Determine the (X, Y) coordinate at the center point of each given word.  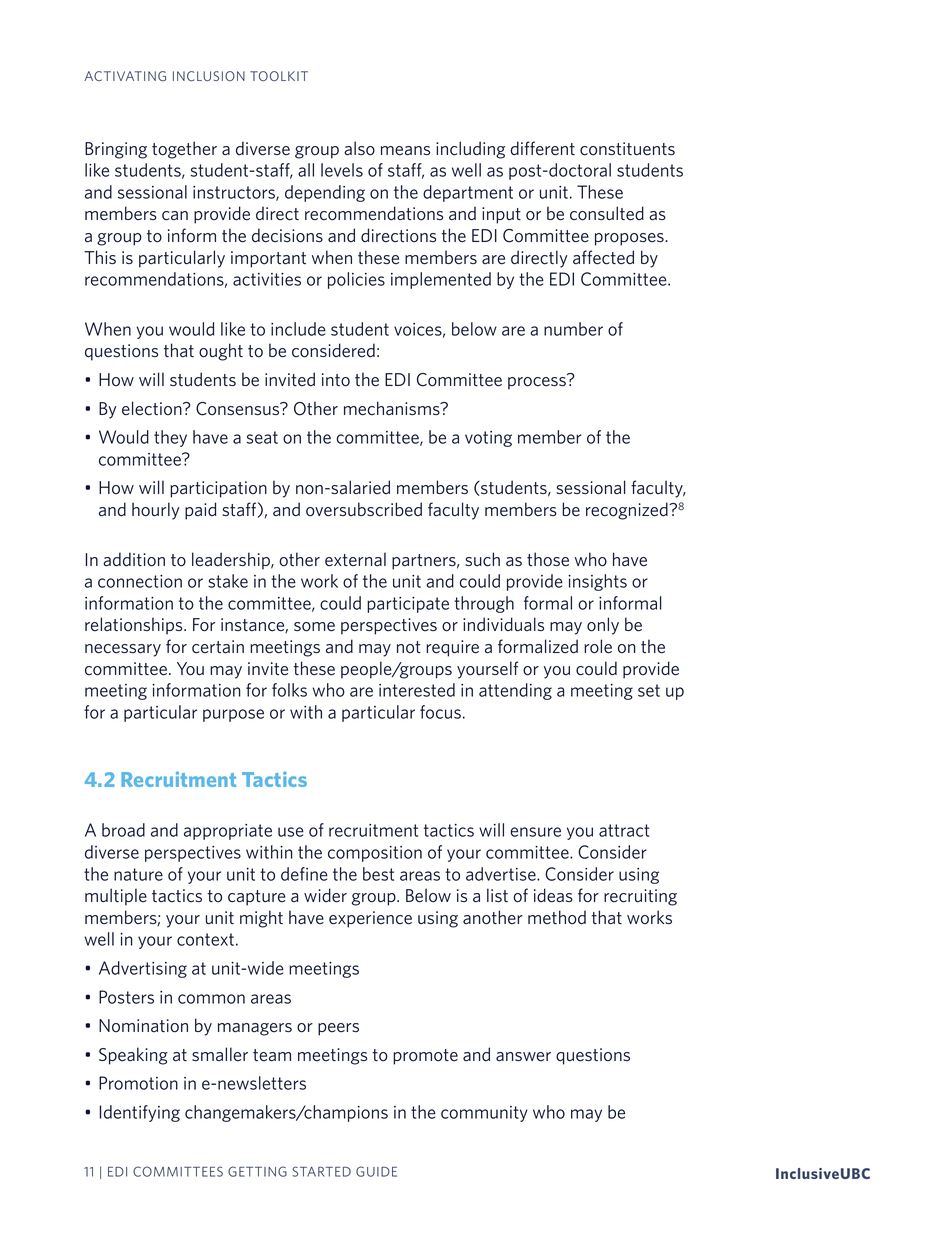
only (603, 626)
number (573, 329)
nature (138, 874)
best (378, 874)
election (153, 408)
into (336, 380)
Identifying (139, 1113)
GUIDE (376, 1171)
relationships (135, 626)
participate (408, 605)
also (359, 148)
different (542, 148)
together (184, 150)
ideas (553, 895)
